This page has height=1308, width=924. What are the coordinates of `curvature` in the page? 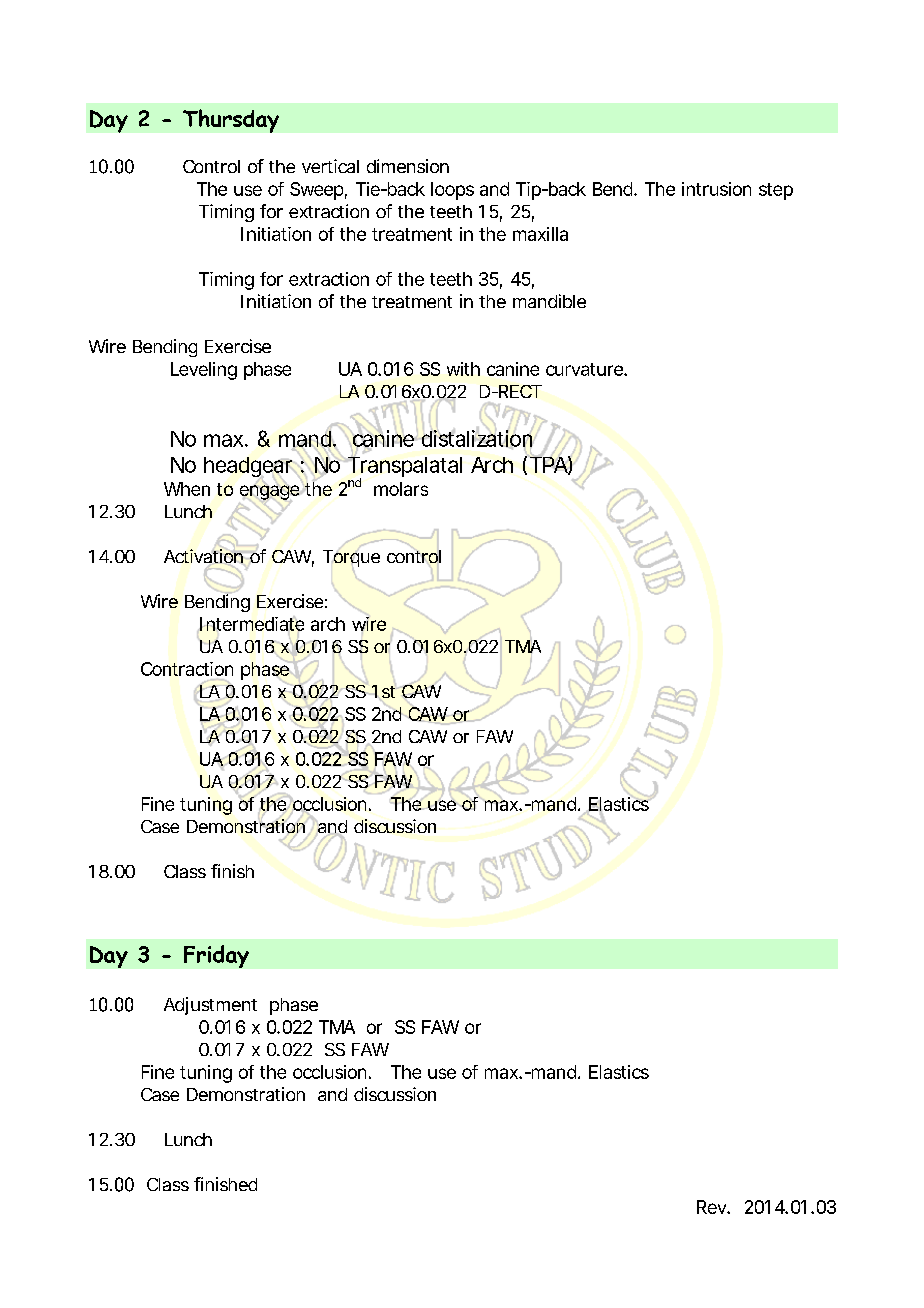 It's located at (584, 369).
